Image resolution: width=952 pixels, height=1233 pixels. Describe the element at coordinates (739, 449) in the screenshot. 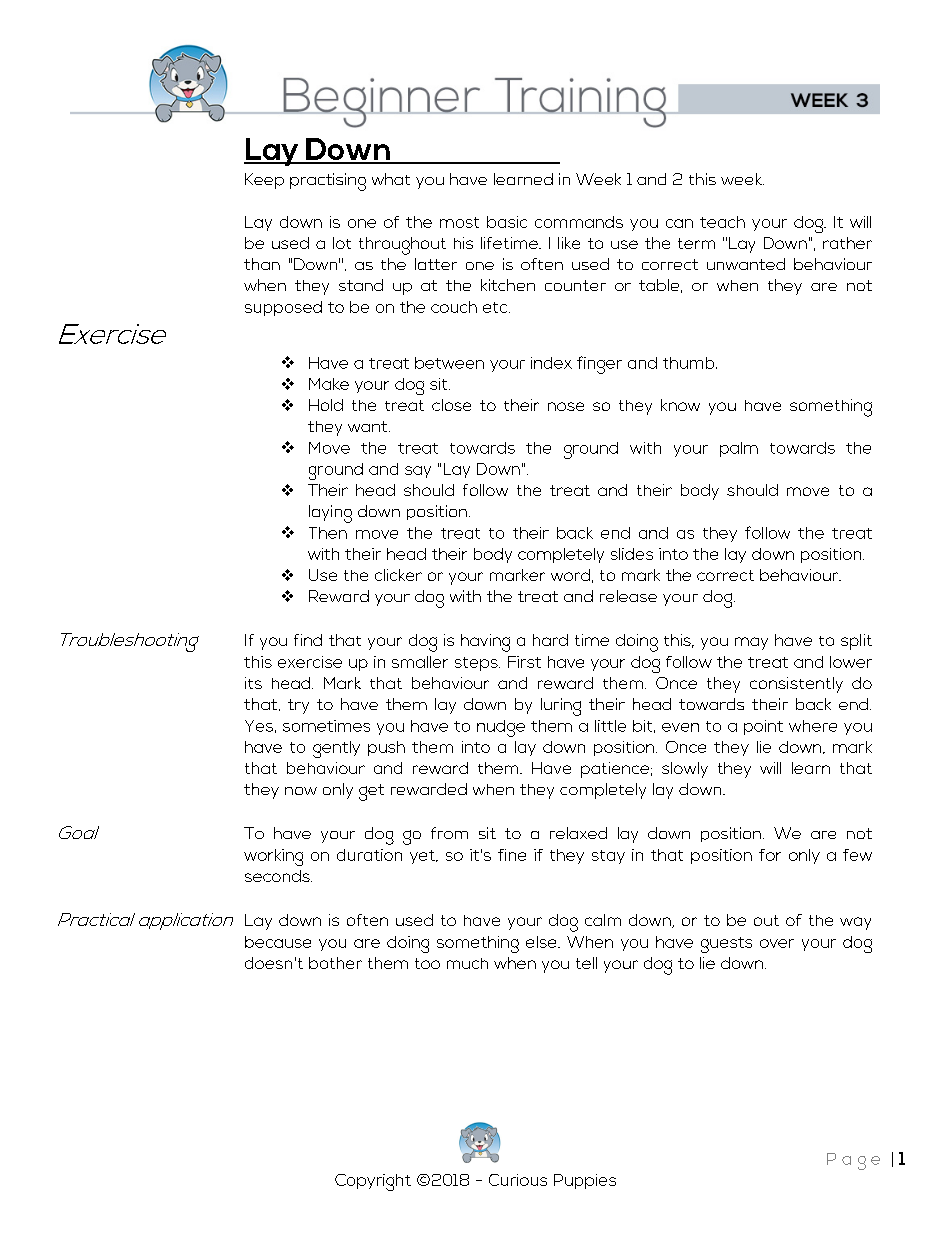

I see `palm` at that location.
